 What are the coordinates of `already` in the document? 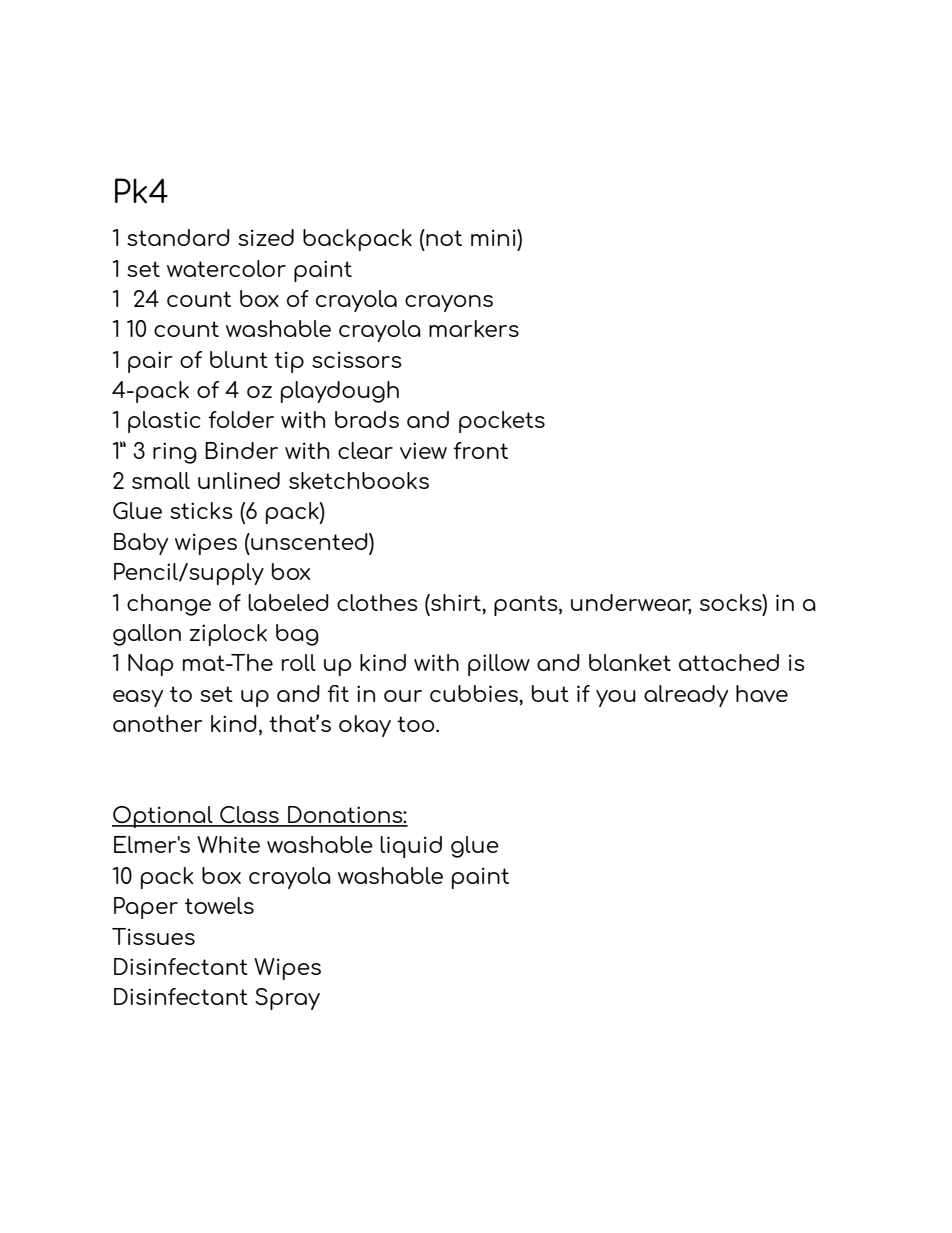 It's located at (686, 696).
